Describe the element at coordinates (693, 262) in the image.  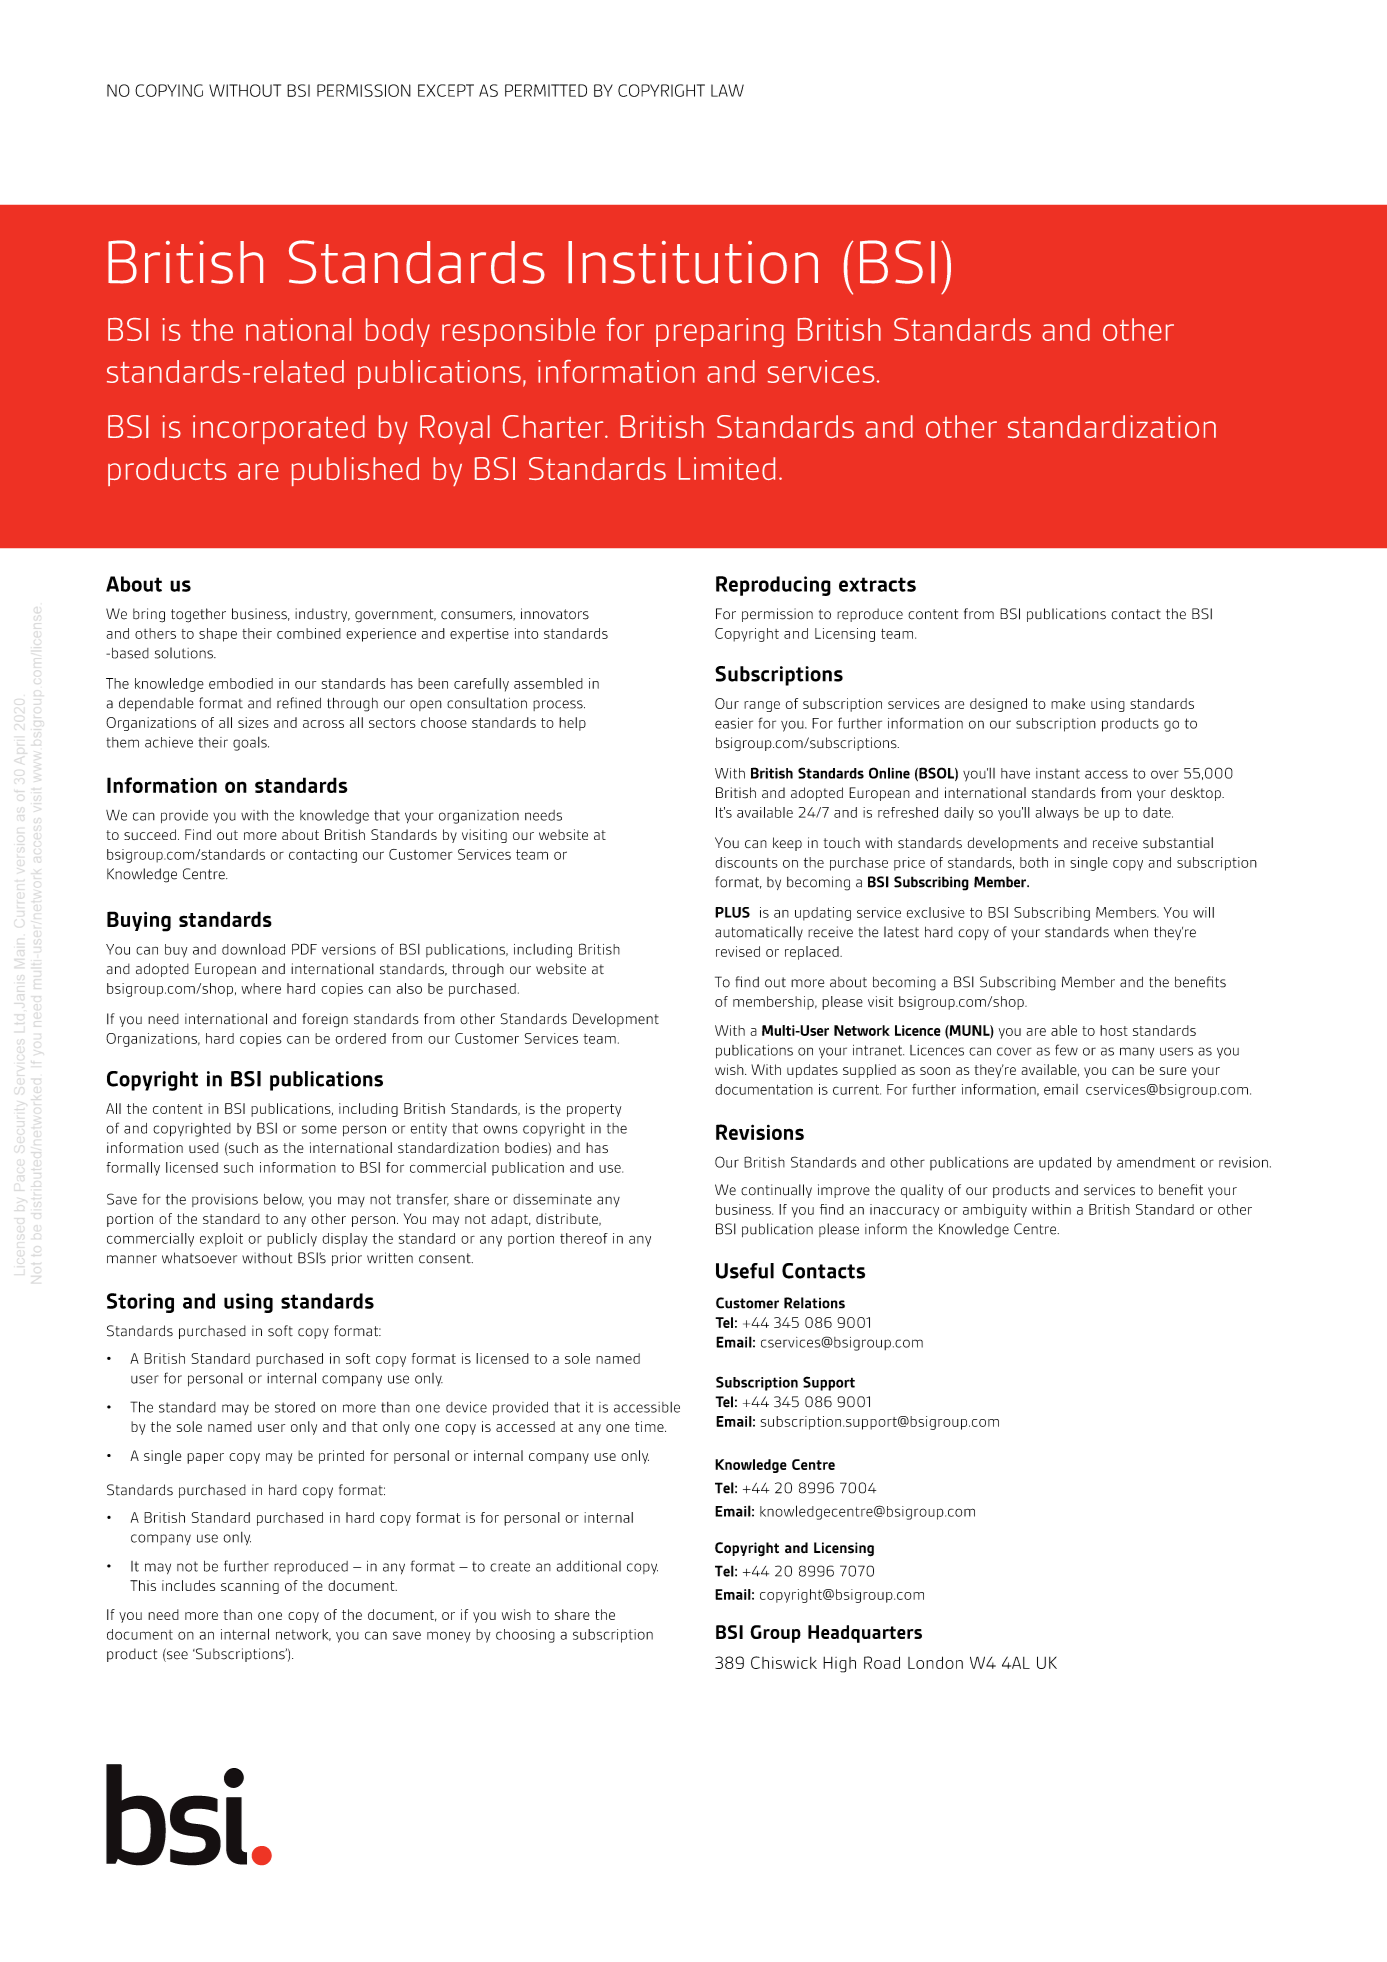
I see `Institution` at that location.
